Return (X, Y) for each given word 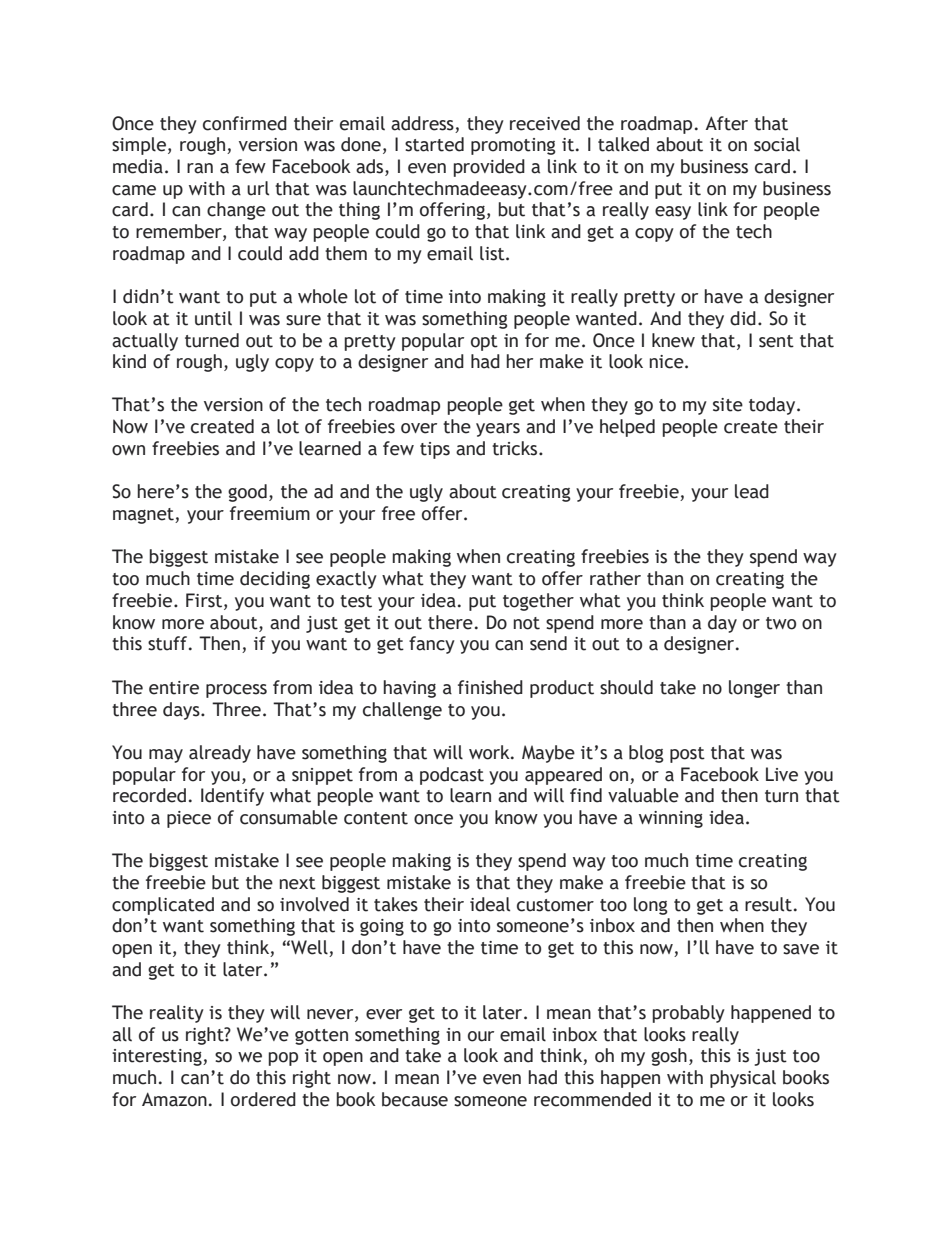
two (781, 623)
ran (200, 168)
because (415, 1099)
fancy (432, 645)
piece (189, 819)
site (728, 405)
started (434, 144)
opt (484, 343)
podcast (452, 776)
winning (671, 819)
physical (743, 1079)
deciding (275, 580)
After (726, 123)
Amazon (174, 1099)
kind (129, 361)
